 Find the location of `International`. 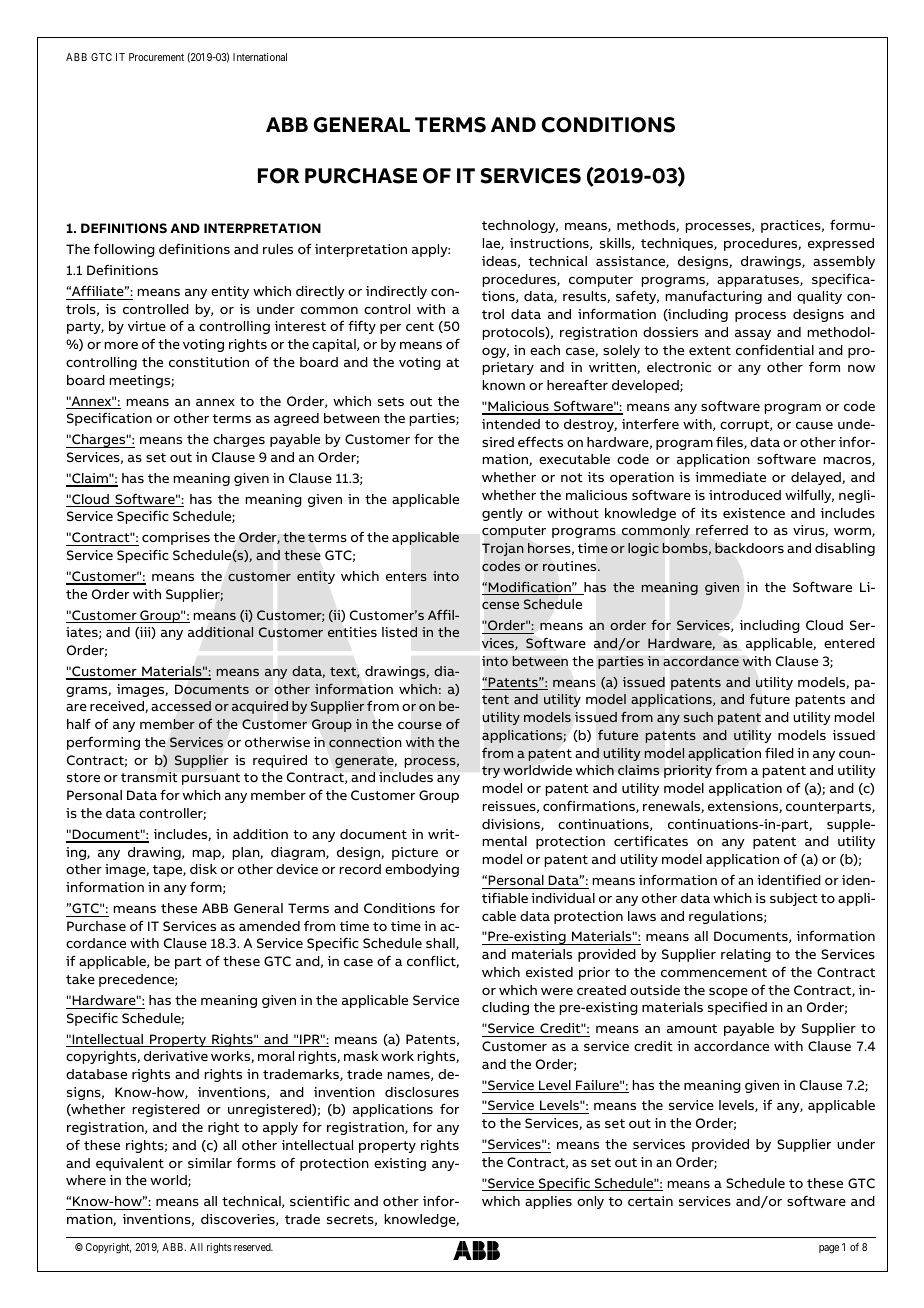

International is located at coordinates (260, 57).
